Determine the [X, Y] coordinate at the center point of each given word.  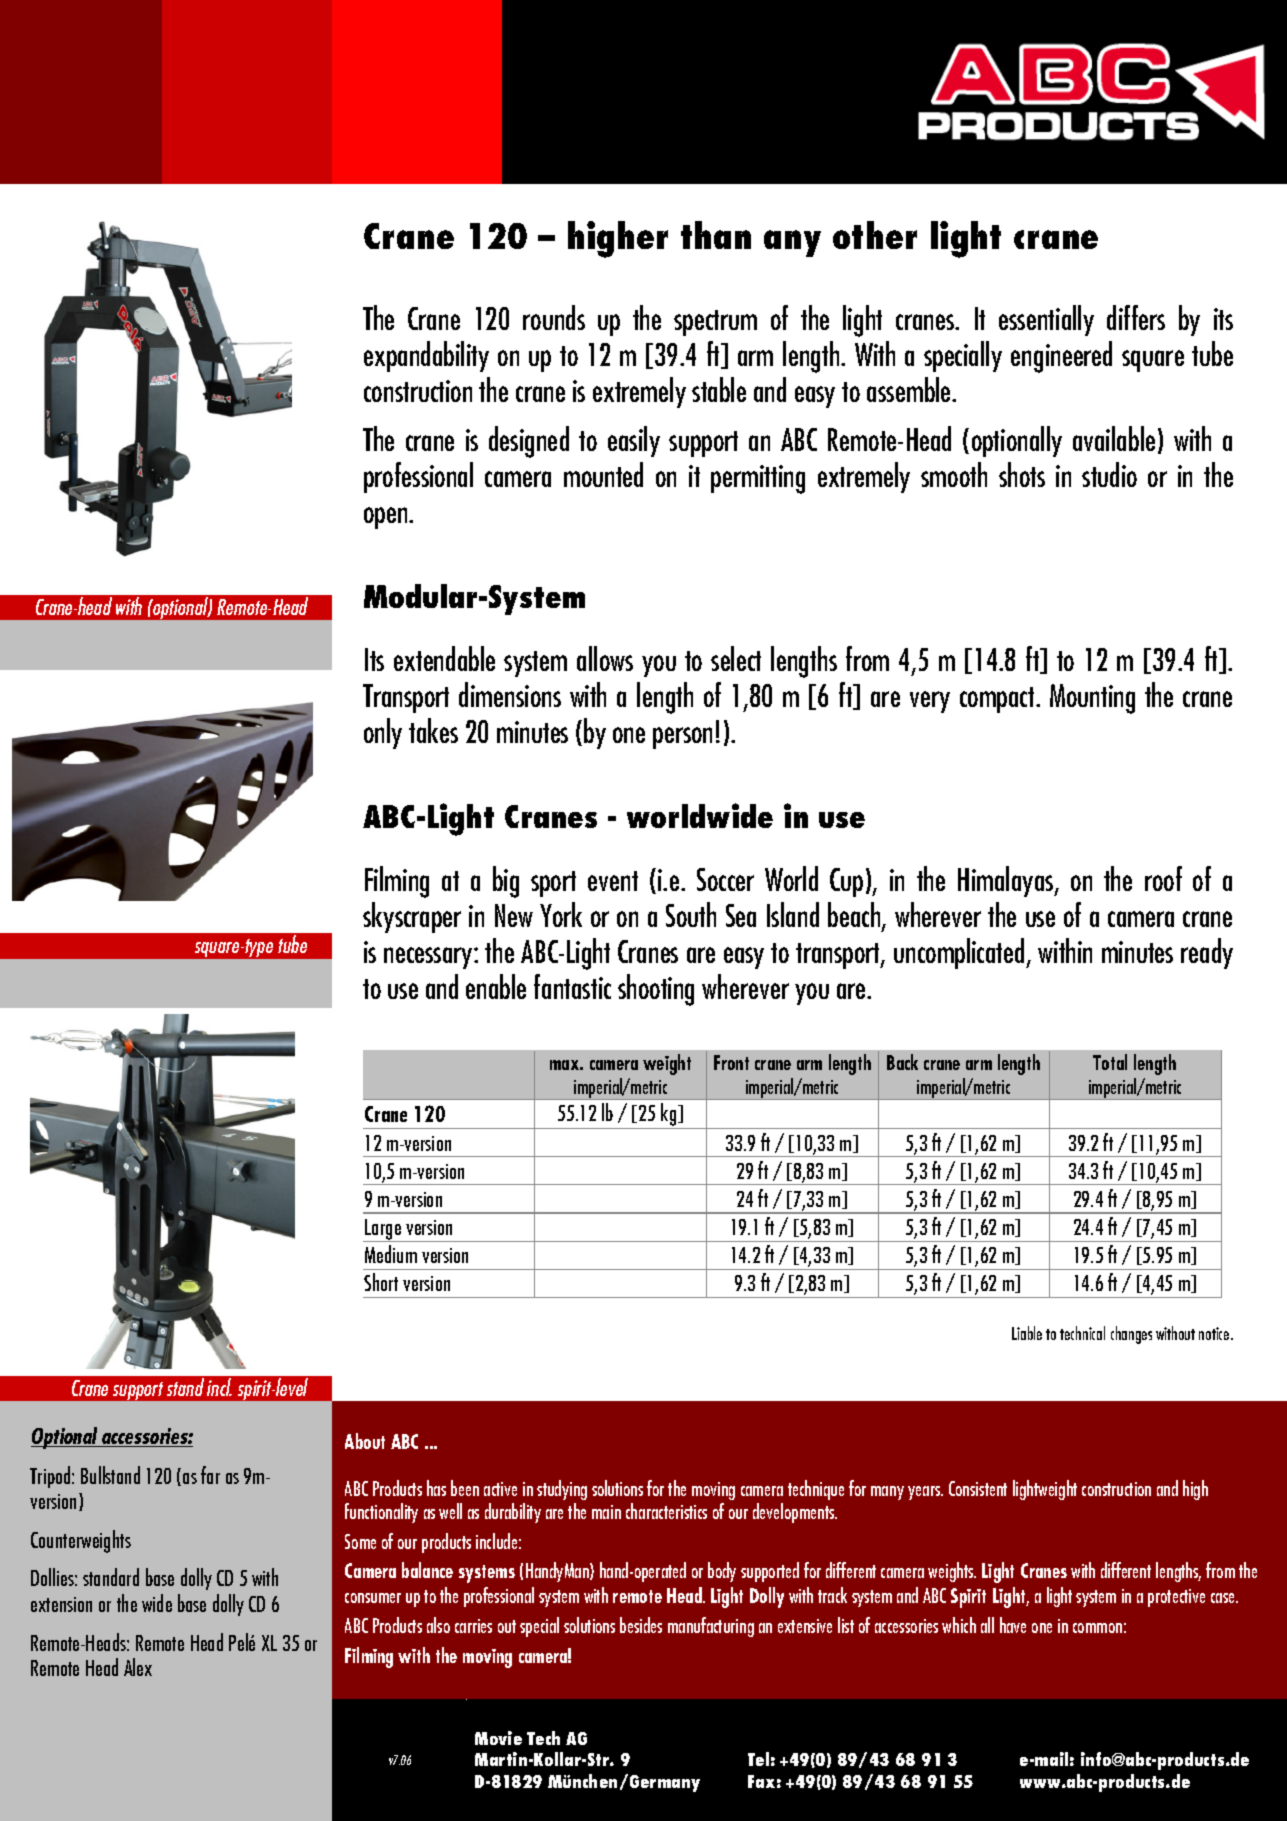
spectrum [715, 323]
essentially [1046, 320]
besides [641, 1625]
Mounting [1092, 699]
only [383, 733]
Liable [1027, 1333]
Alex [138, 1667]
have [1013, 1625]
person [682, 738]
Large [384, 1230]
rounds [554, 317]
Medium [391, 1254]
